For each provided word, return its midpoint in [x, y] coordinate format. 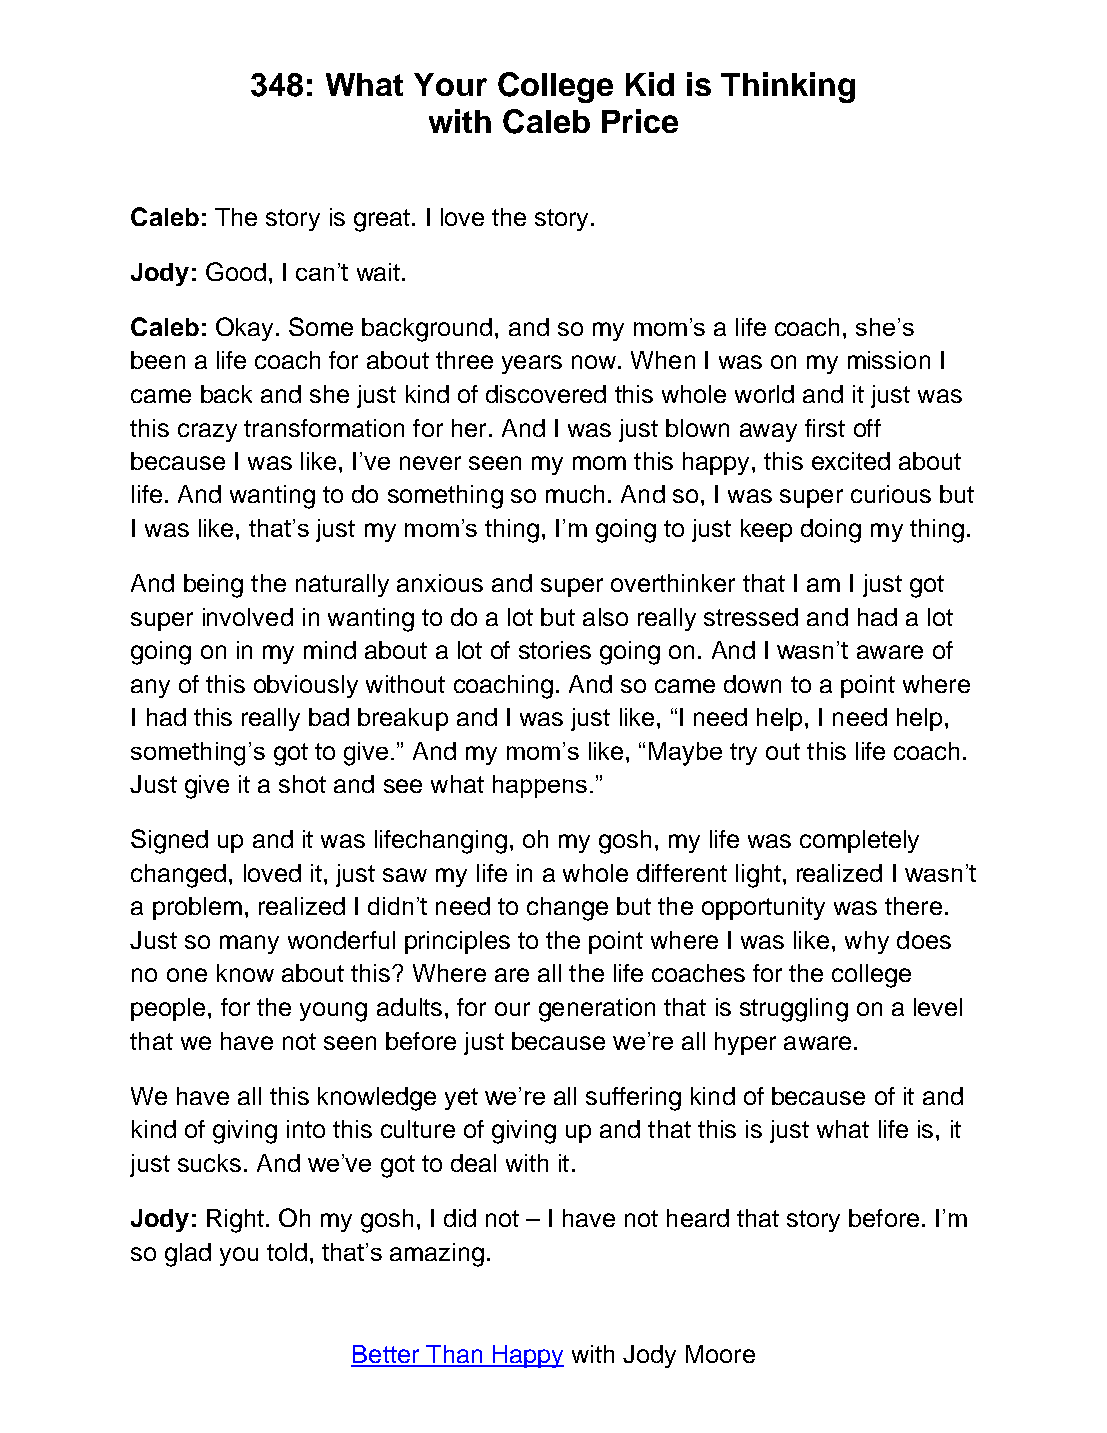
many [249, 944]
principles [457, 942]
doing [831, 531]
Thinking [788, 87]
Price [640, 121]
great [382, 220]
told [287, 1252]
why [867, 942]
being [213, 586]
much [575, 494]
